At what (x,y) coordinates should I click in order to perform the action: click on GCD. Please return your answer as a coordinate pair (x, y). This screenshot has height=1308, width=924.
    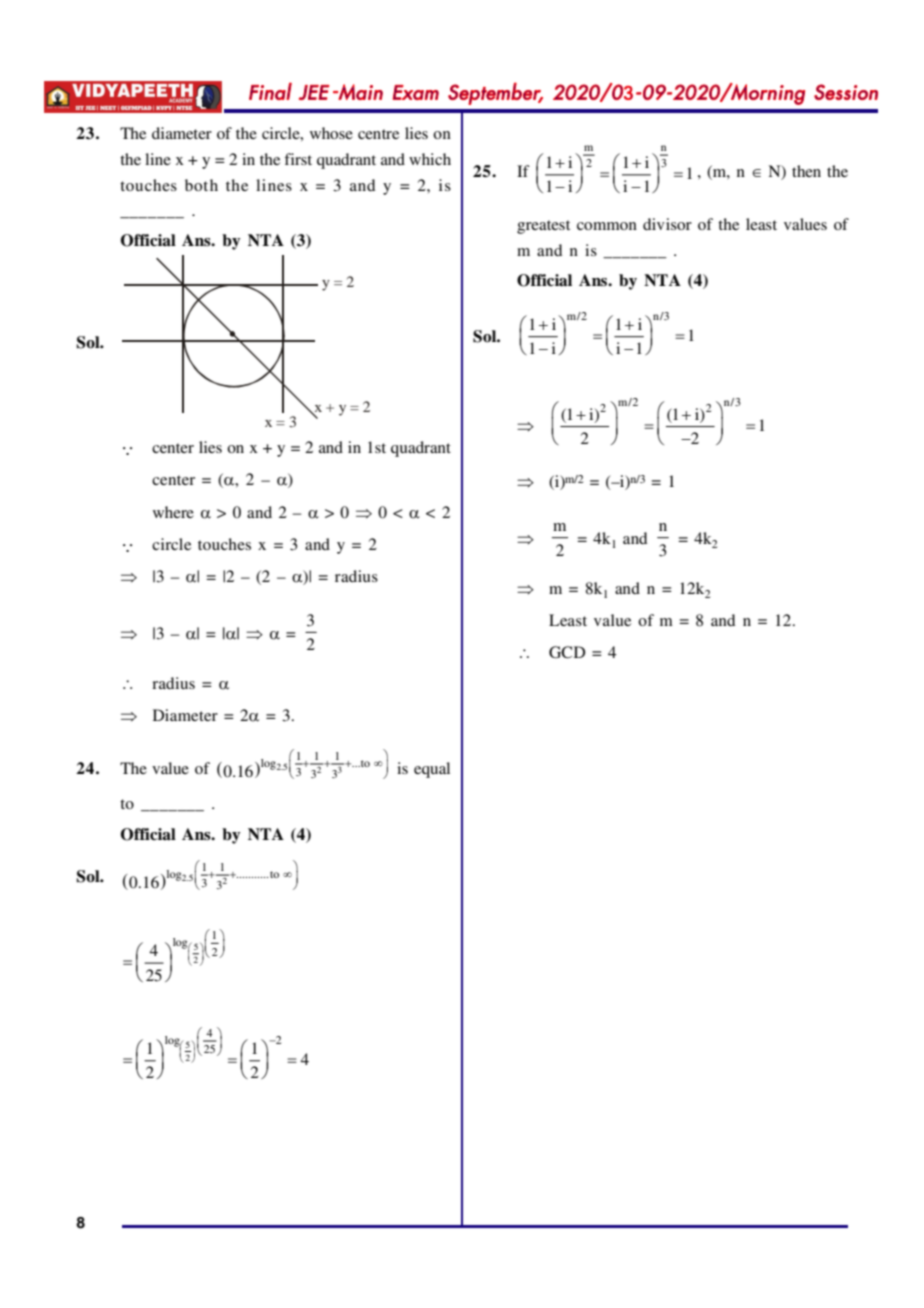
    Looking at the image, I should click on (567, 652).
